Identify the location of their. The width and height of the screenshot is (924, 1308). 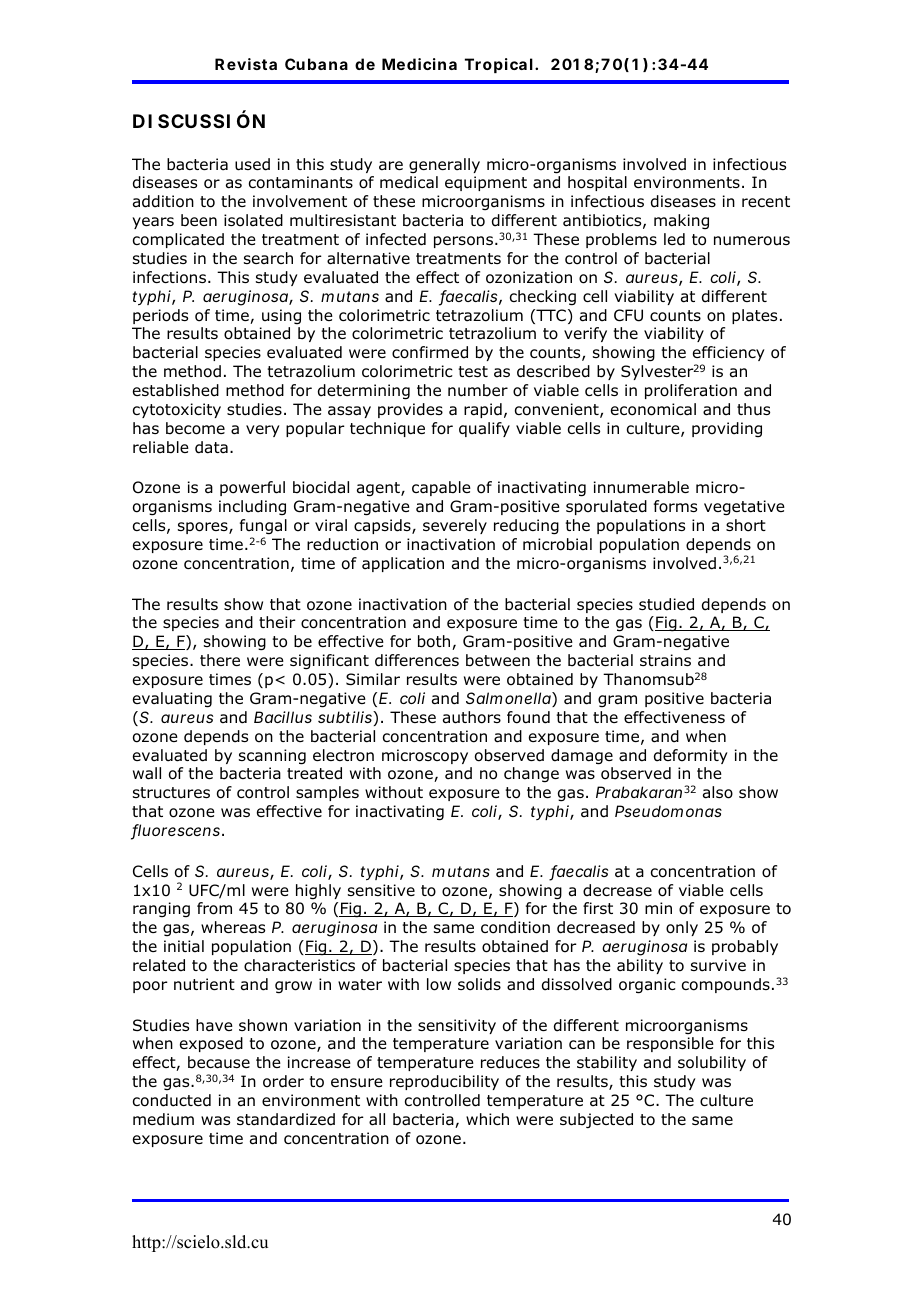
(277, 622).
